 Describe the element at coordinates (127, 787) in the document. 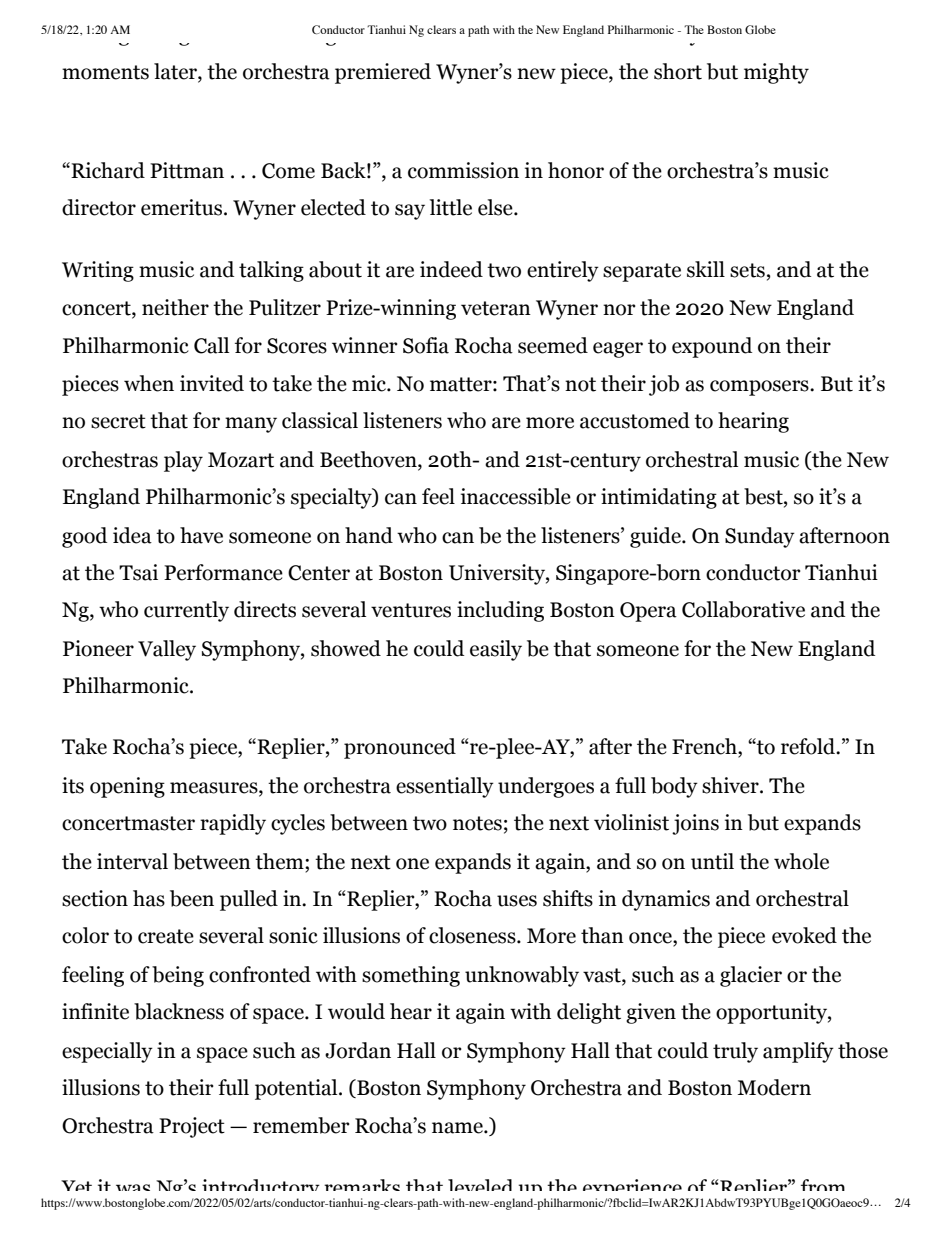

I see `opening` at that location.
